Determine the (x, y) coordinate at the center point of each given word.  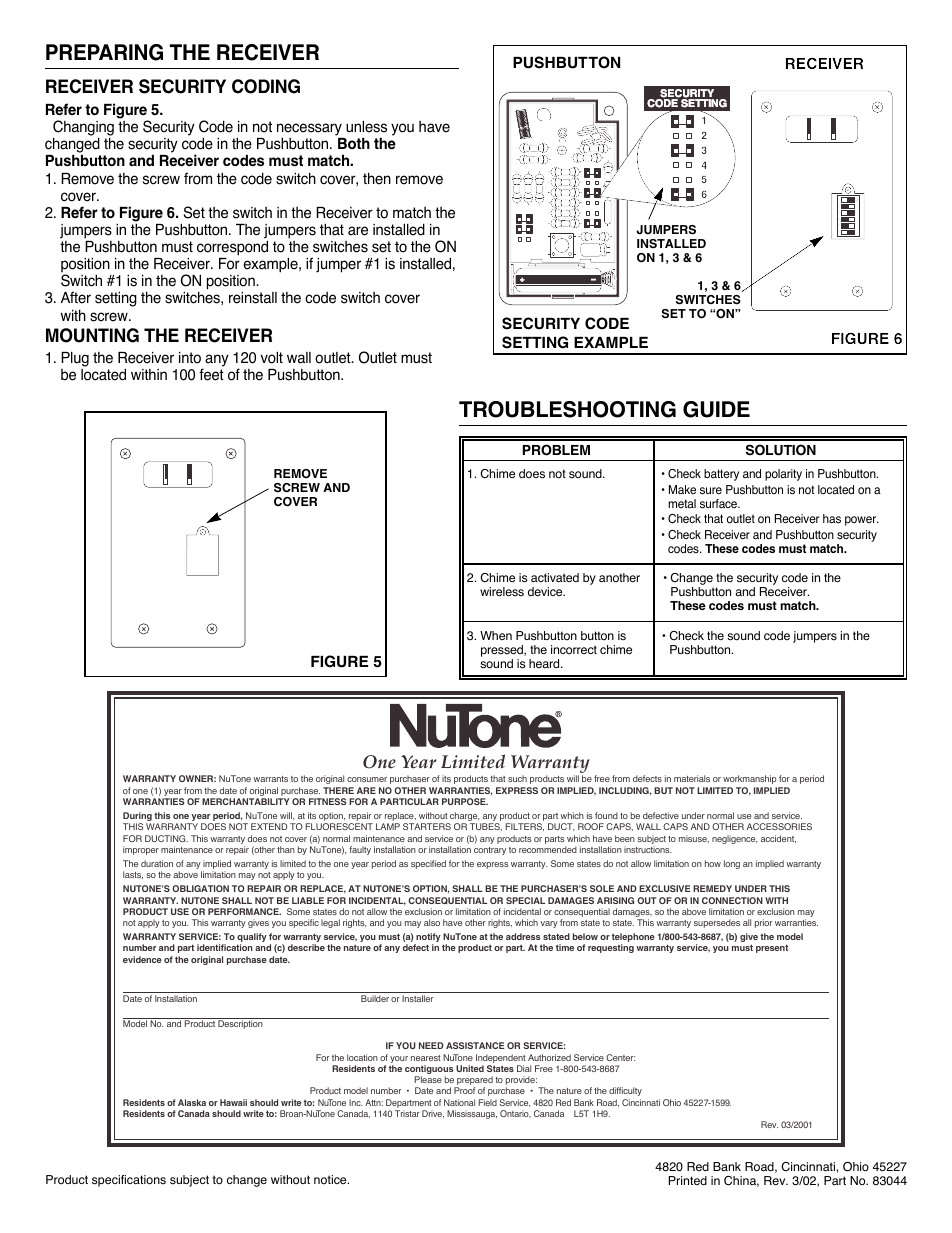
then (377, 178)
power (862, 521)
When (496, 635)
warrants (270, 779)
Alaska (192, 1102)
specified (428, 864)
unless (366, 127)
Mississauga (472, 1114)
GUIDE (716, 409)
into (190, 358)
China (741, 1181)
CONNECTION (732, 900)
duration (157, 863)
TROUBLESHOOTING (567, 409)
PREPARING (104, 52)
